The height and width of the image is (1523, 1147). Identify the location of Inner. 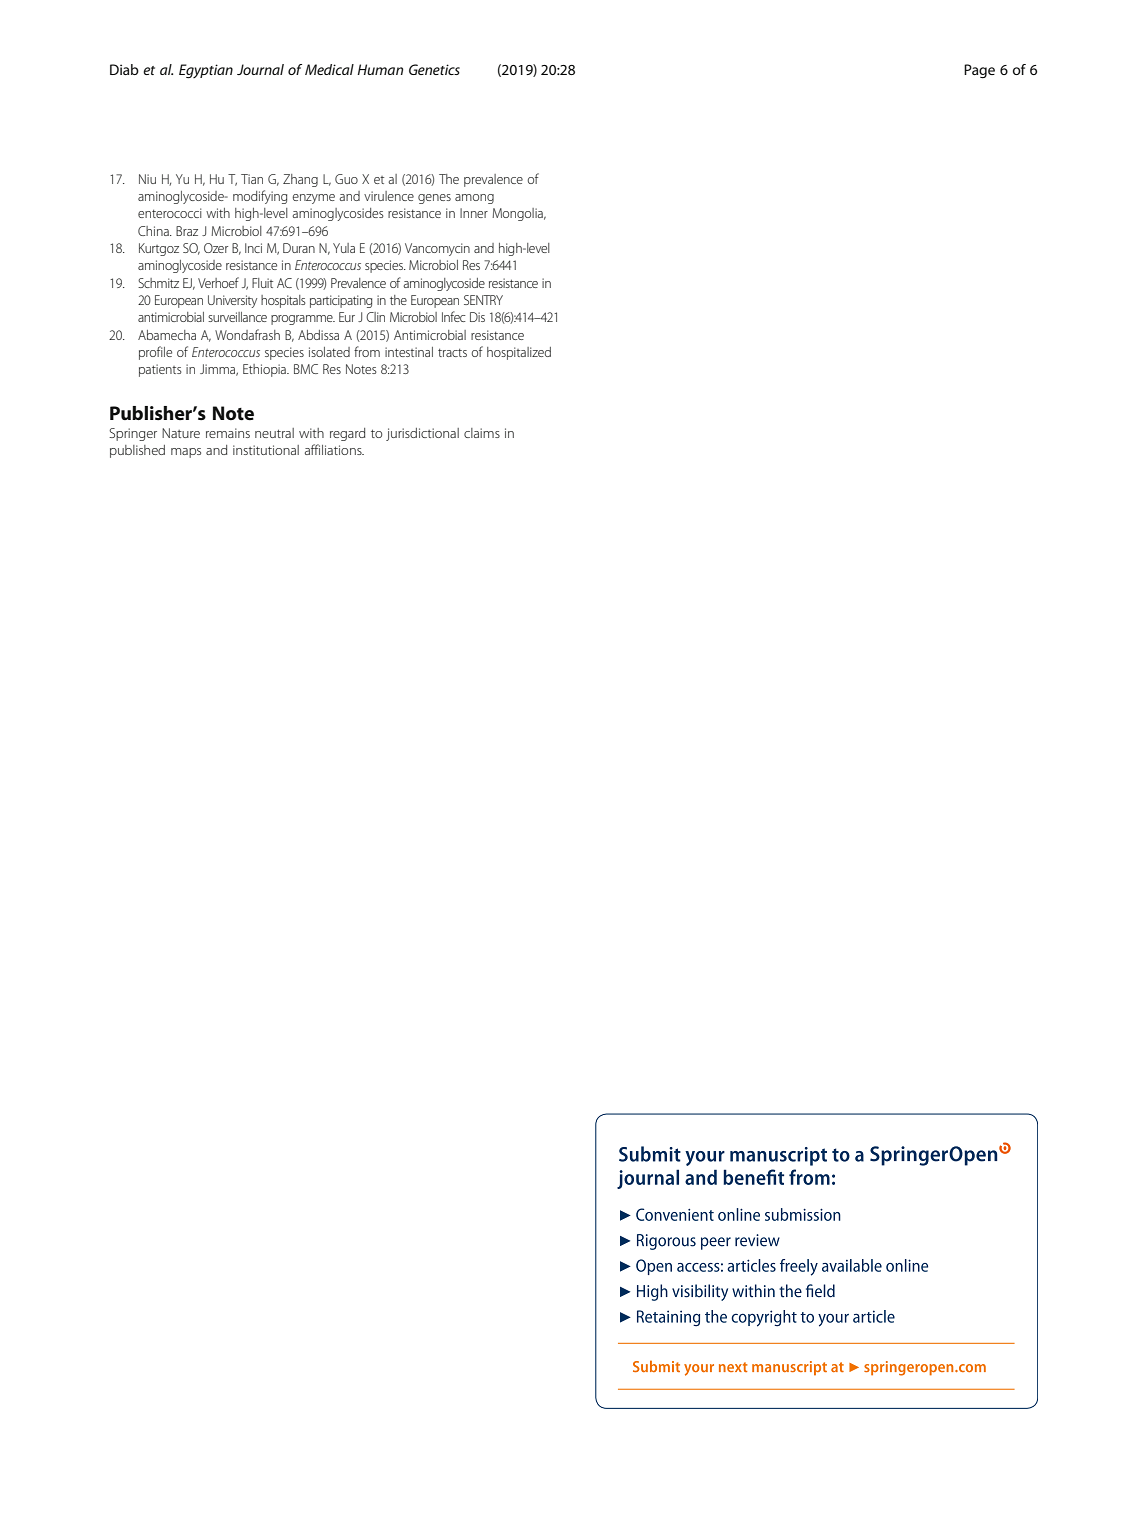
(474, 213).
